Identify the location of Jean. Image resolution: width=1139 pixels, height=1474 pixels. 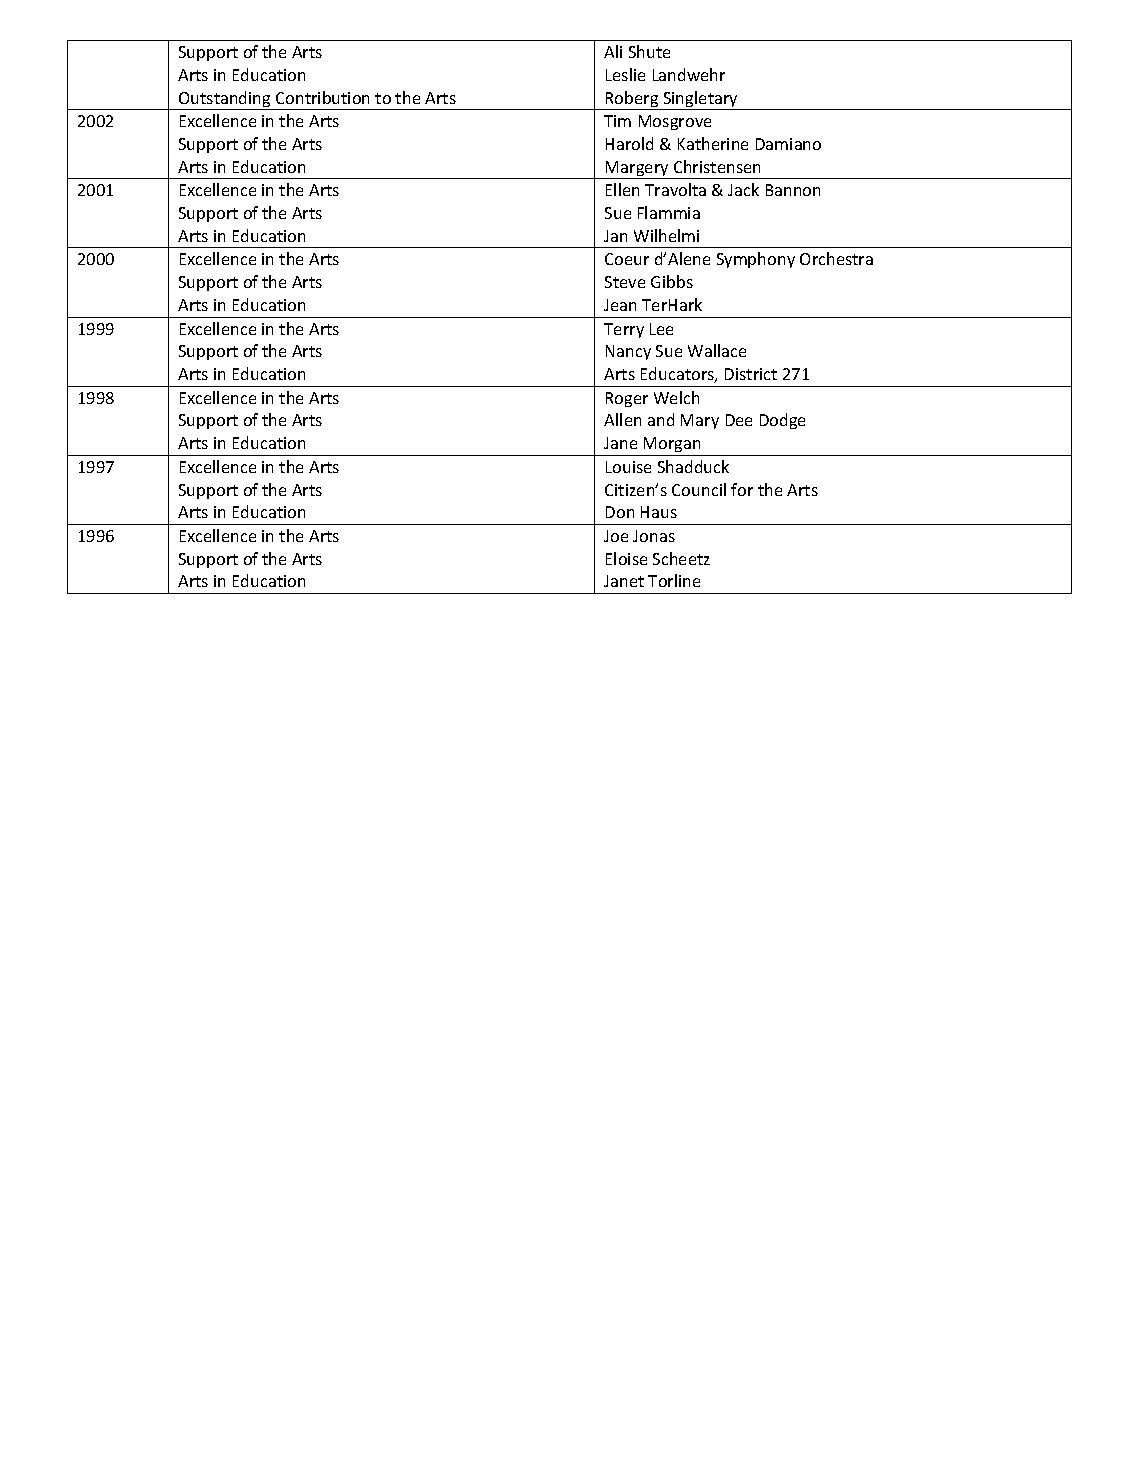
(620, 305).
